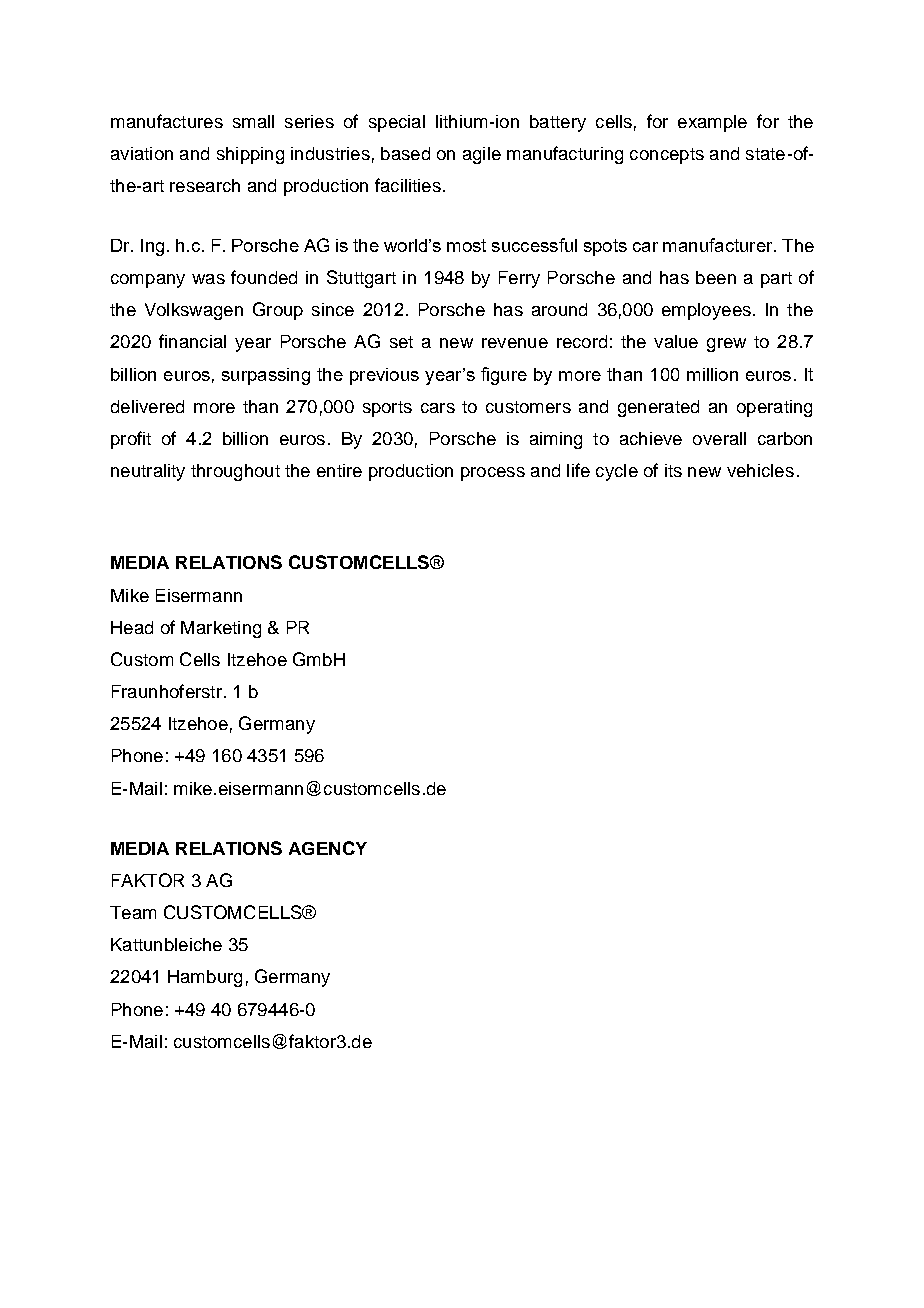 The image size is (924, 1308). What do you see at coordinates (482, 155) in the image?
I see `agile` at bounding box center [482, 155].
